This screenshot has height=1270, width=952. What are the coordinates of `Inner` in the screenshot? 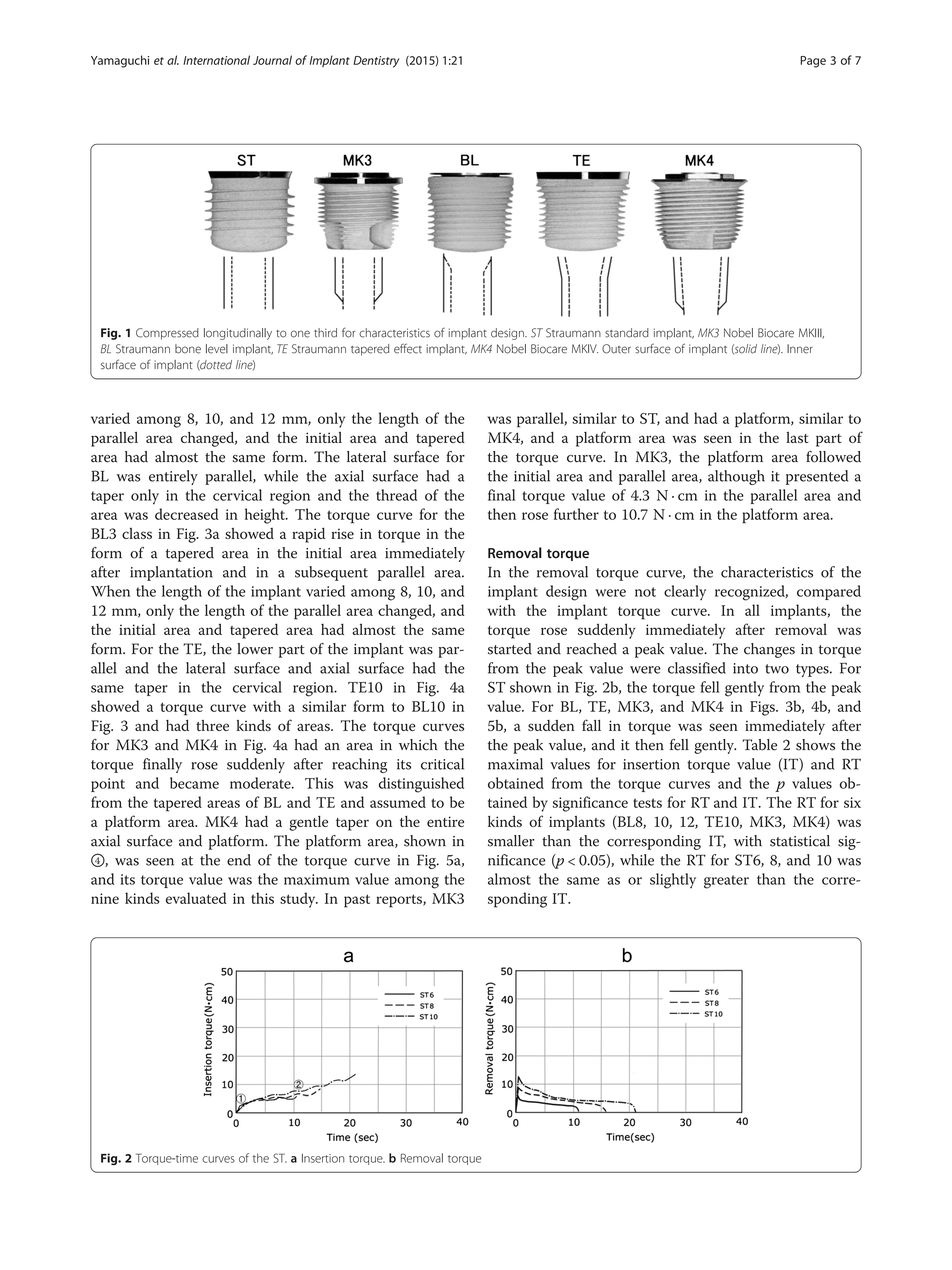 It's located at (800, 349).
